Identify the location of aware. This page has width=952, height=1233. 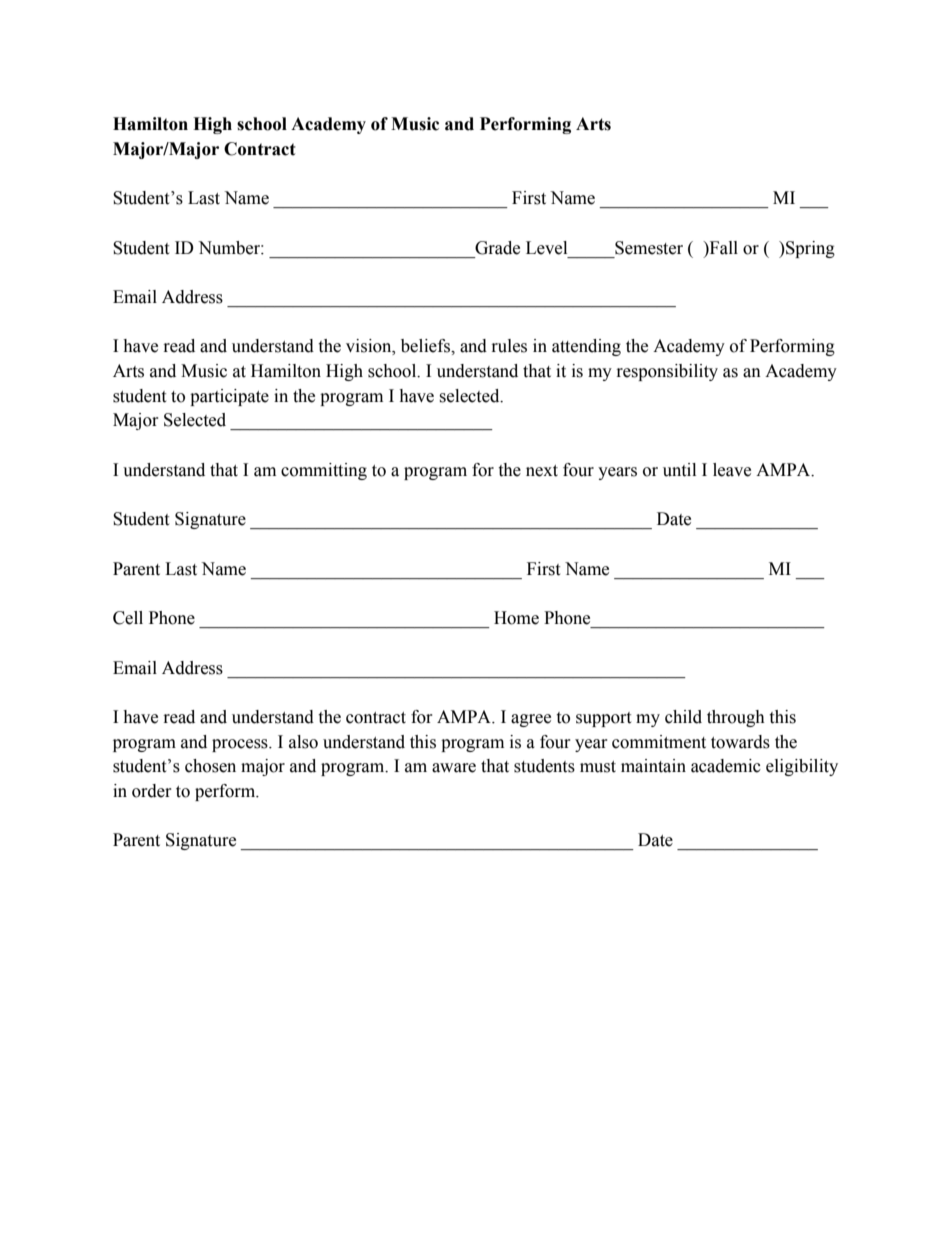
(454, 768).
